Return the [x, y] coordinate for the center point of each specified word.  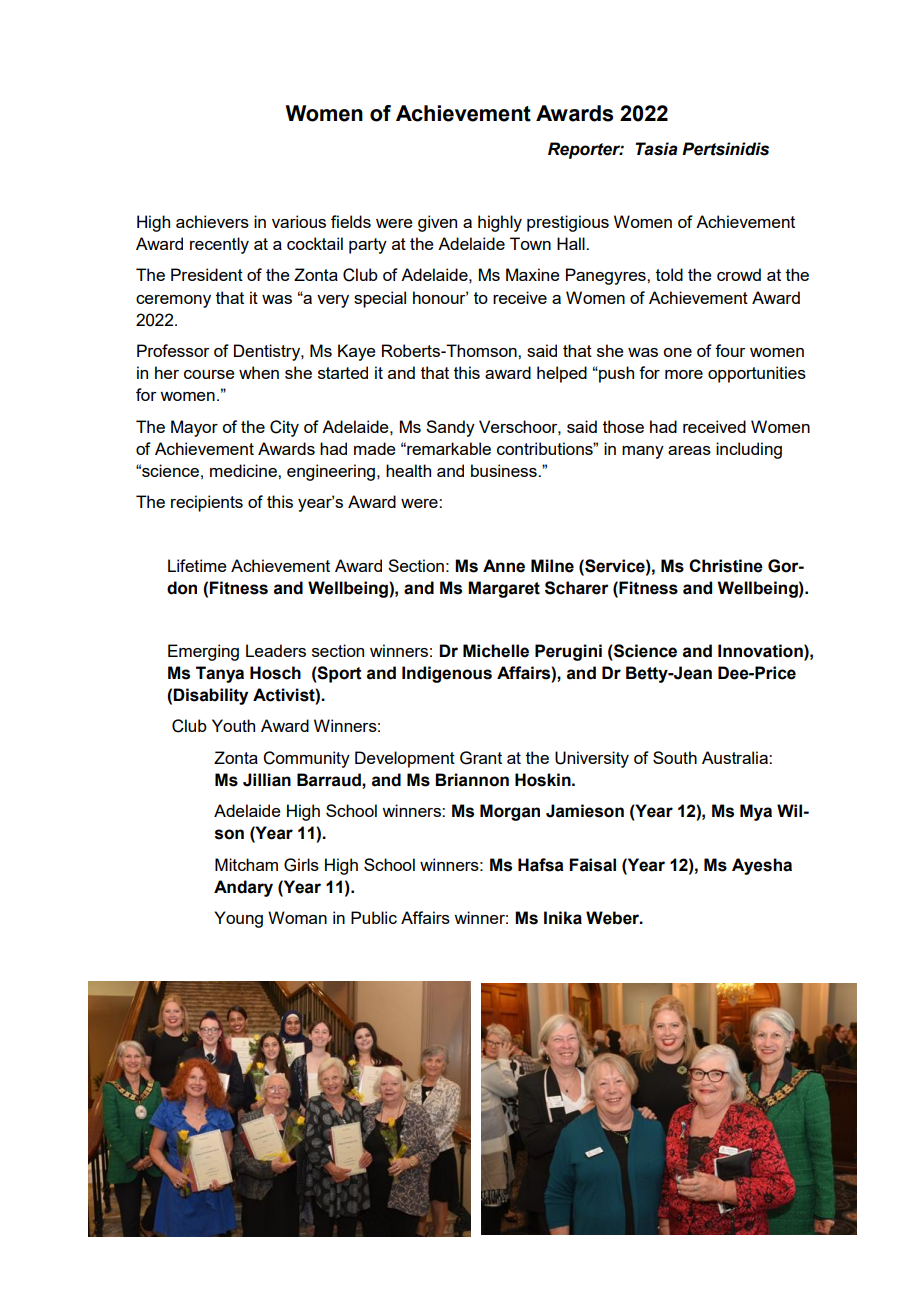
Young [238, 919]
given [437, 223]
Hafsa [541, 865]
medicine [244, 470]
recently [219, 245]
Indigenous [447, 674]
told [669, 274]
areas [689, 450]
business [505, 470]
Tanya [220, 674]
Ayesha [762, 866]
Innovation [761, 651]
